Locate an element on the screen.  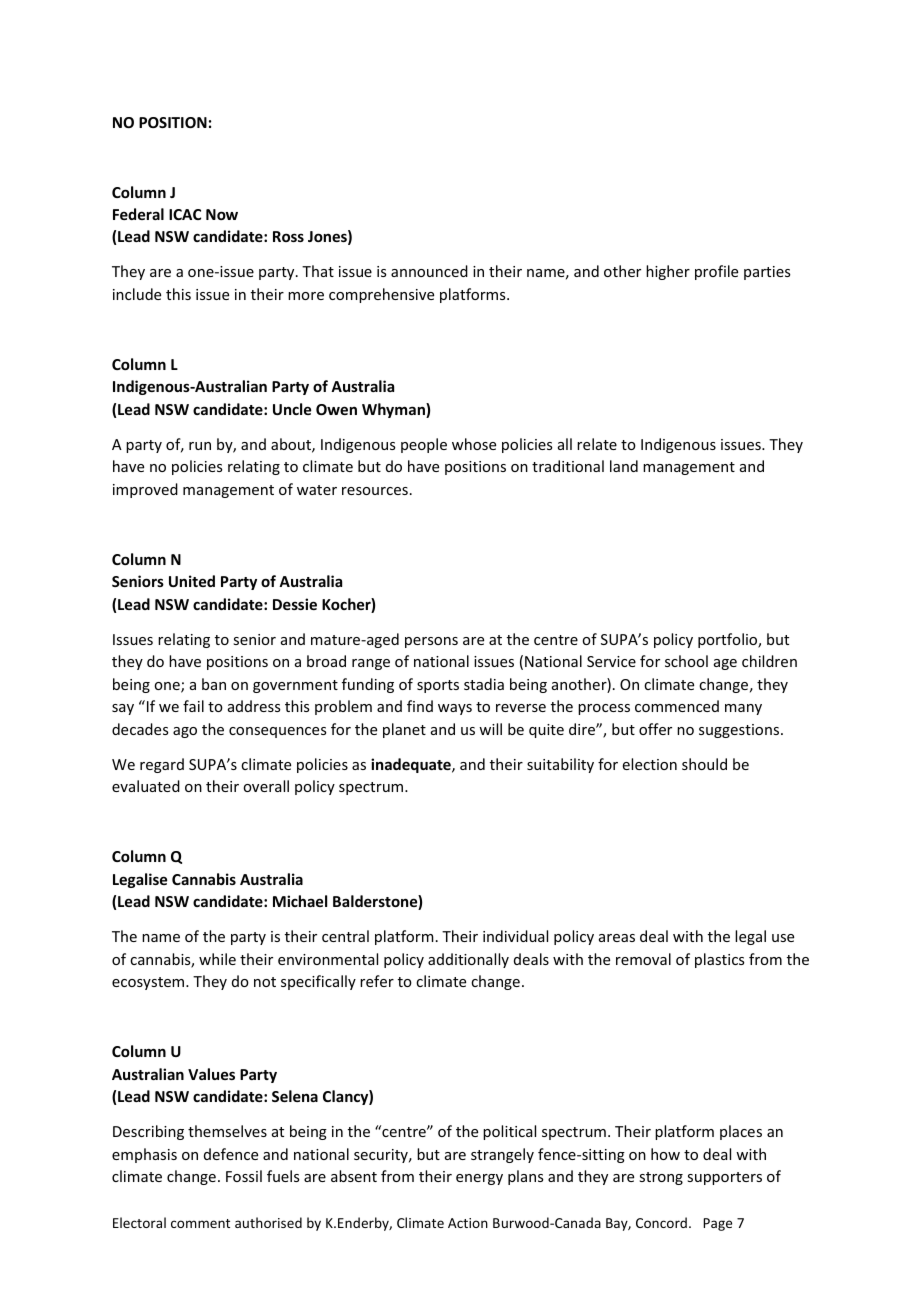
comment is located at coordinates (200, 1223).
